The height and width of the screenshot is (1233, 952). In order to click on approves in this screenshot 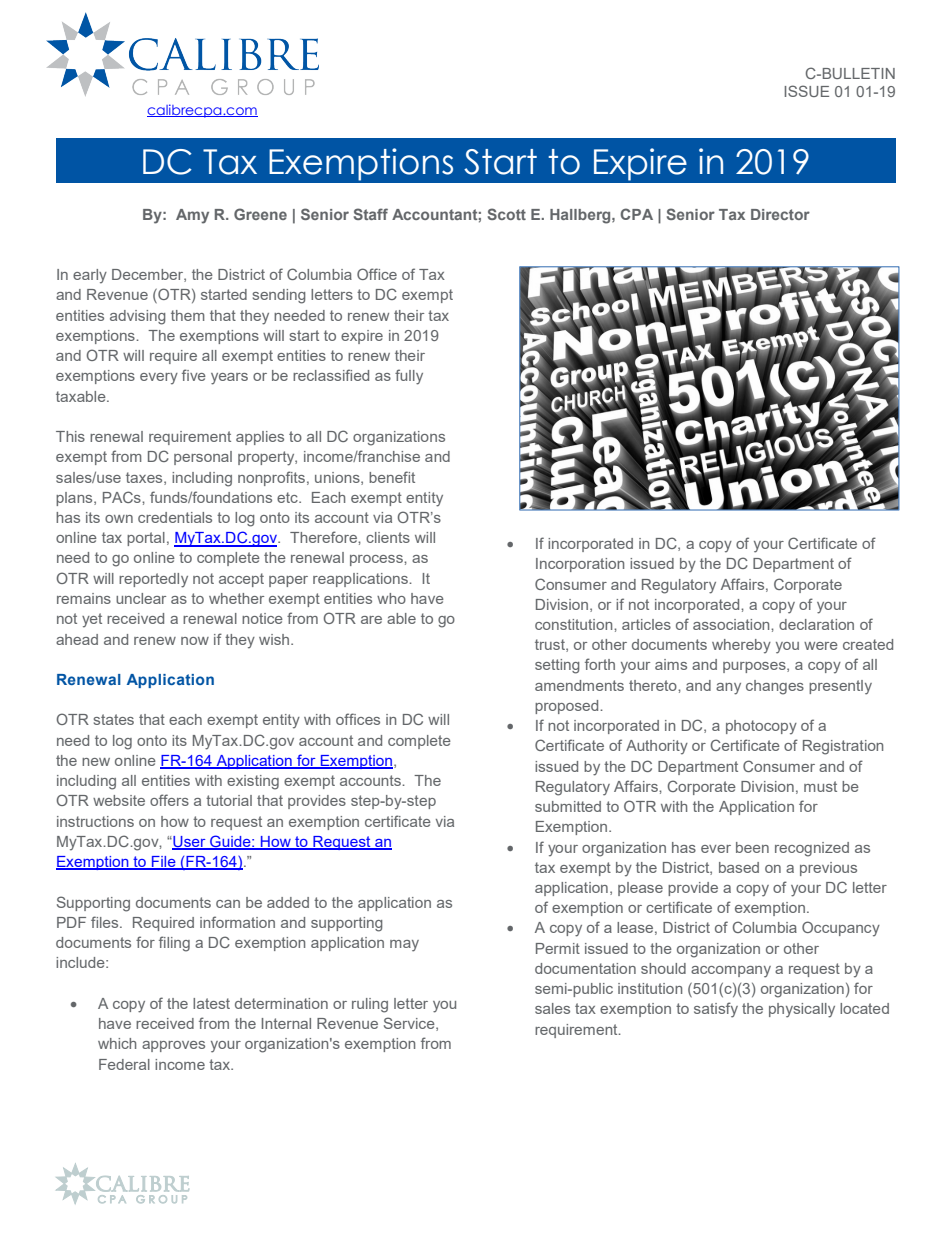, I will do `click(173, 1046)`.
